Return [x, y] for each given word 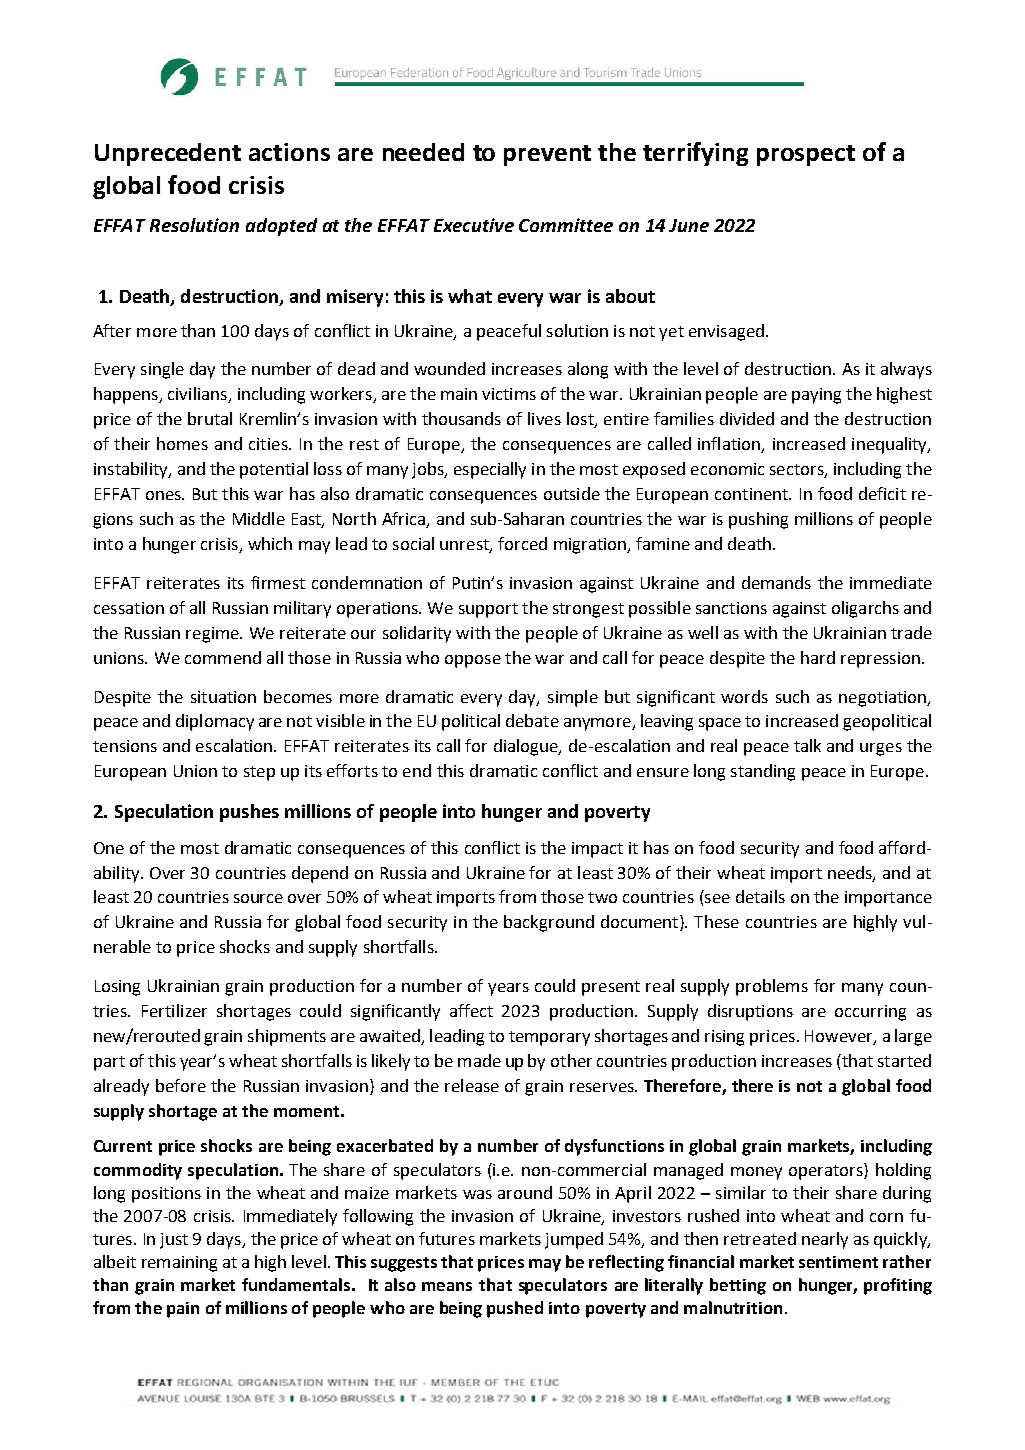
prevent [547, 155]
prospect [806, 155]
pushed [515, 1309]
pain [183, 1310]
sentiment [838, 1262]
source [258, 898]
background [549, 923]
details [760, 896]
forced [522, 543]
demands [776, 582]
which [270, 543]
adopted [281, 227]
